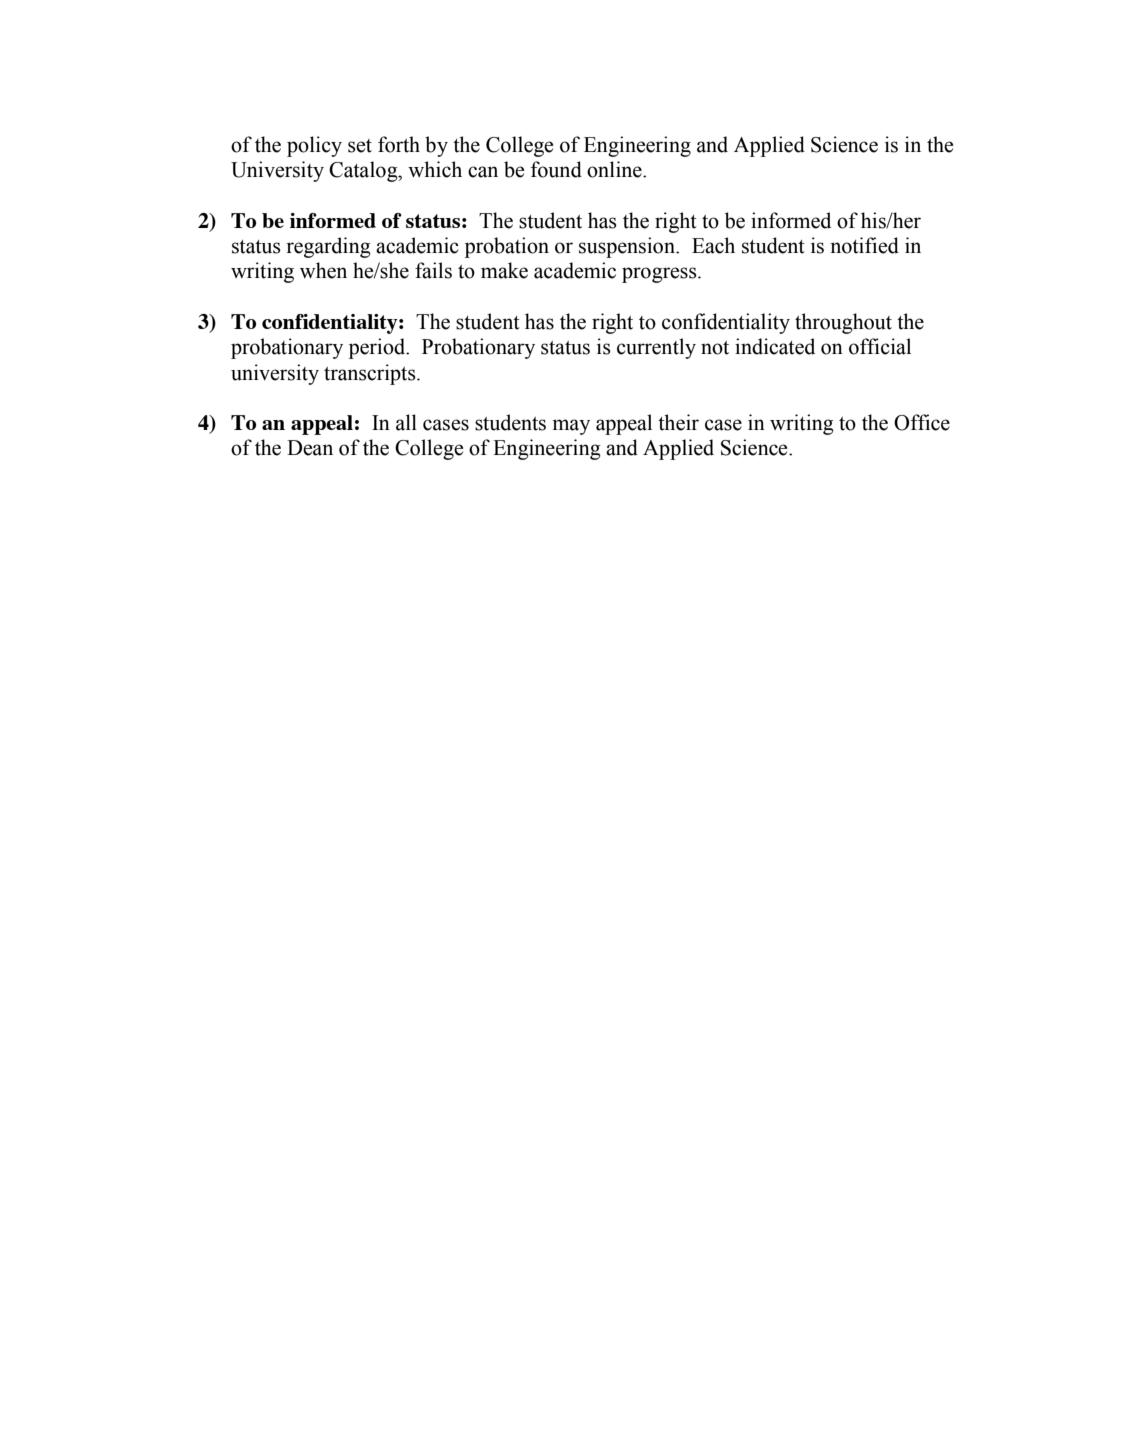 Image resolution: width=1122 pixels, height=1452 pixels. What do you see at coordinates (615, 169) in the screenshot?
I see `online` at bounding box center [615, 169].
